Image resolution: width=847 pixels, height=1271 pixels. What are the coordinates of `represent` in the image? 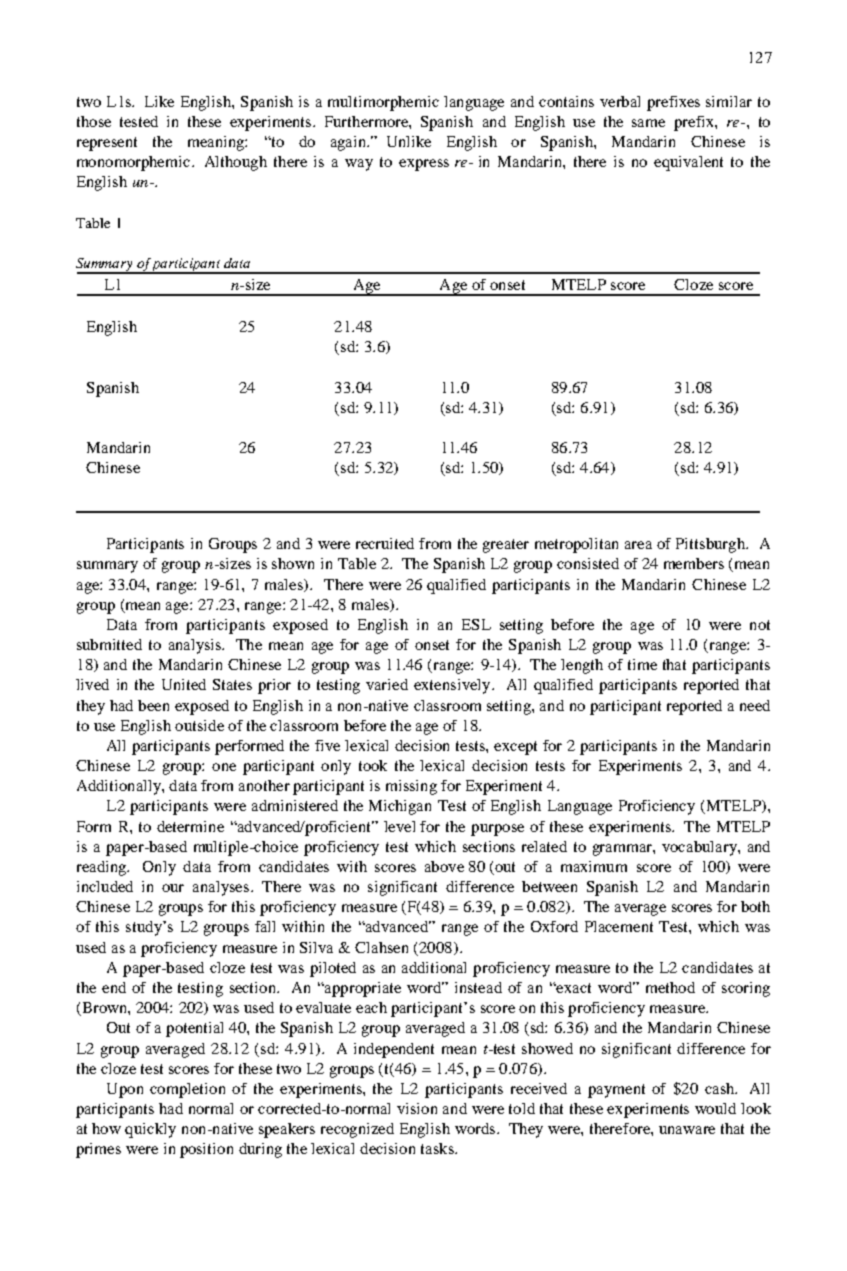 It's located at (107, 144).
